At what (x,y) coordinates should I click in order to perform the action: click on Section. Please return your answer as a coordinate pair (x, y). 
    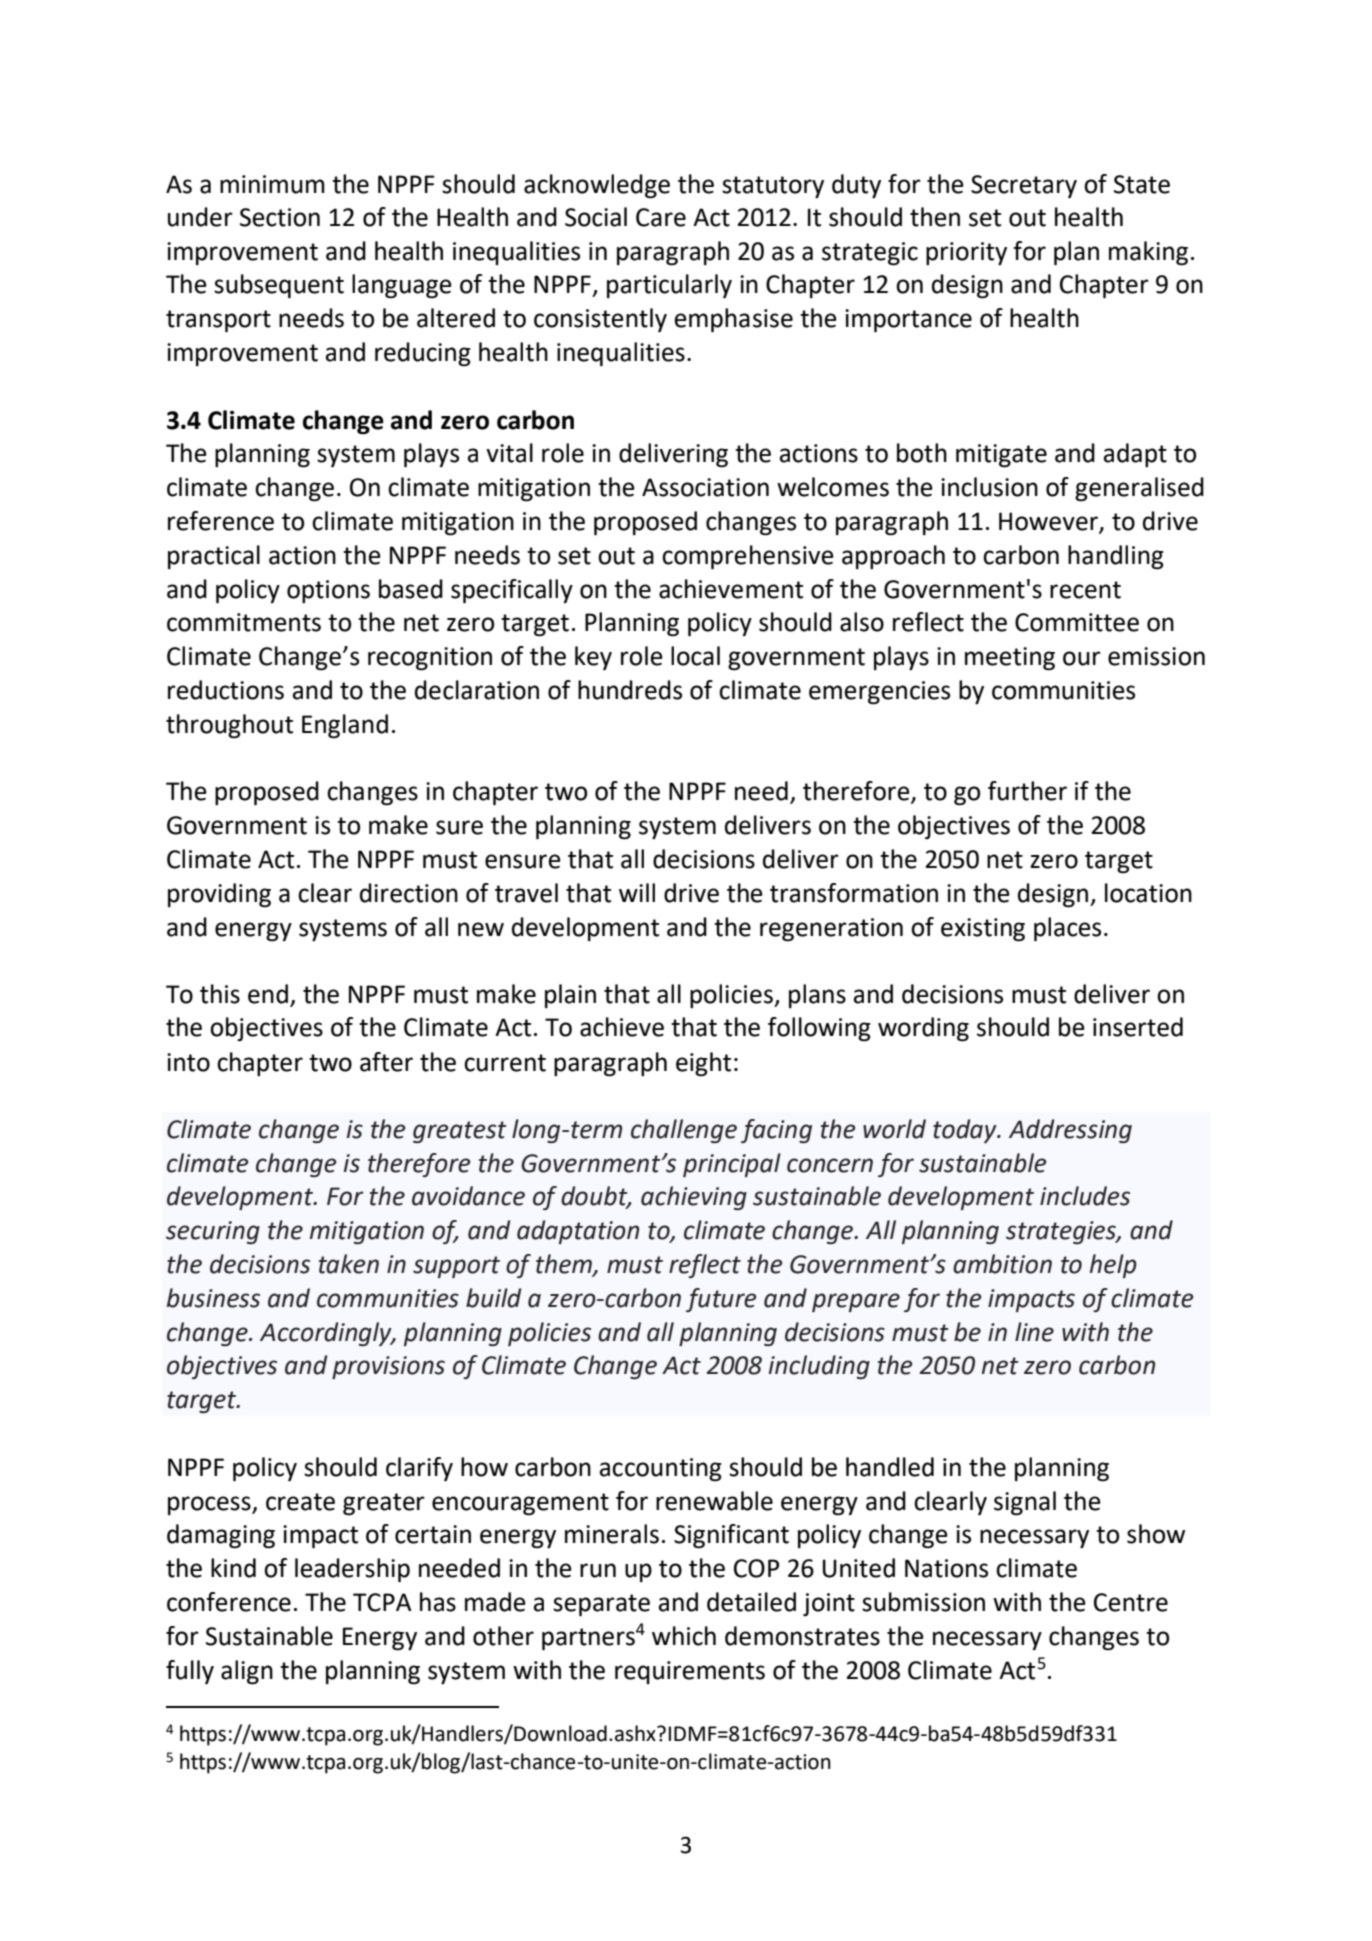
    Looking at the image, I should click on (280, 217).
